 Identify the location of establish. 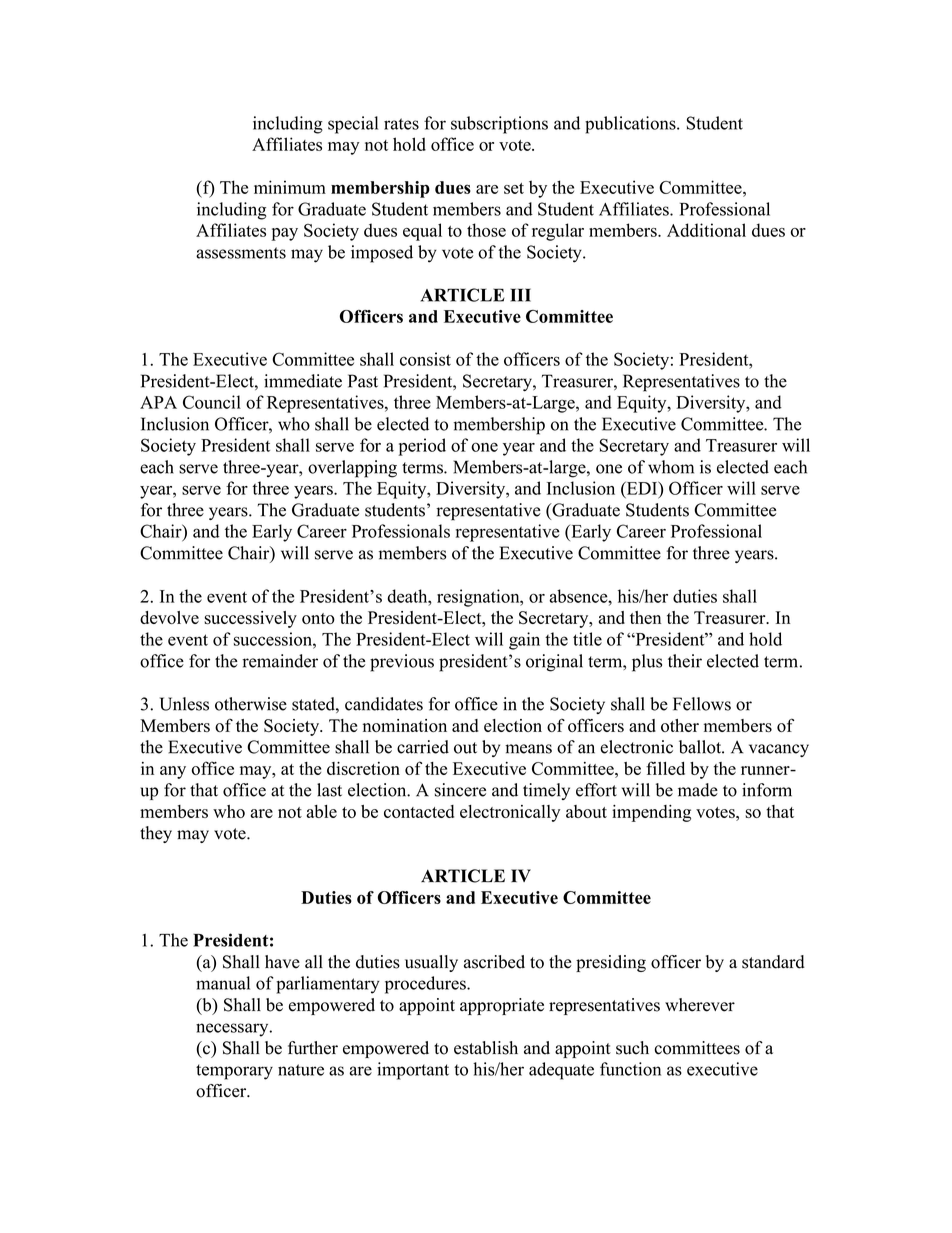
(486, 1048).
